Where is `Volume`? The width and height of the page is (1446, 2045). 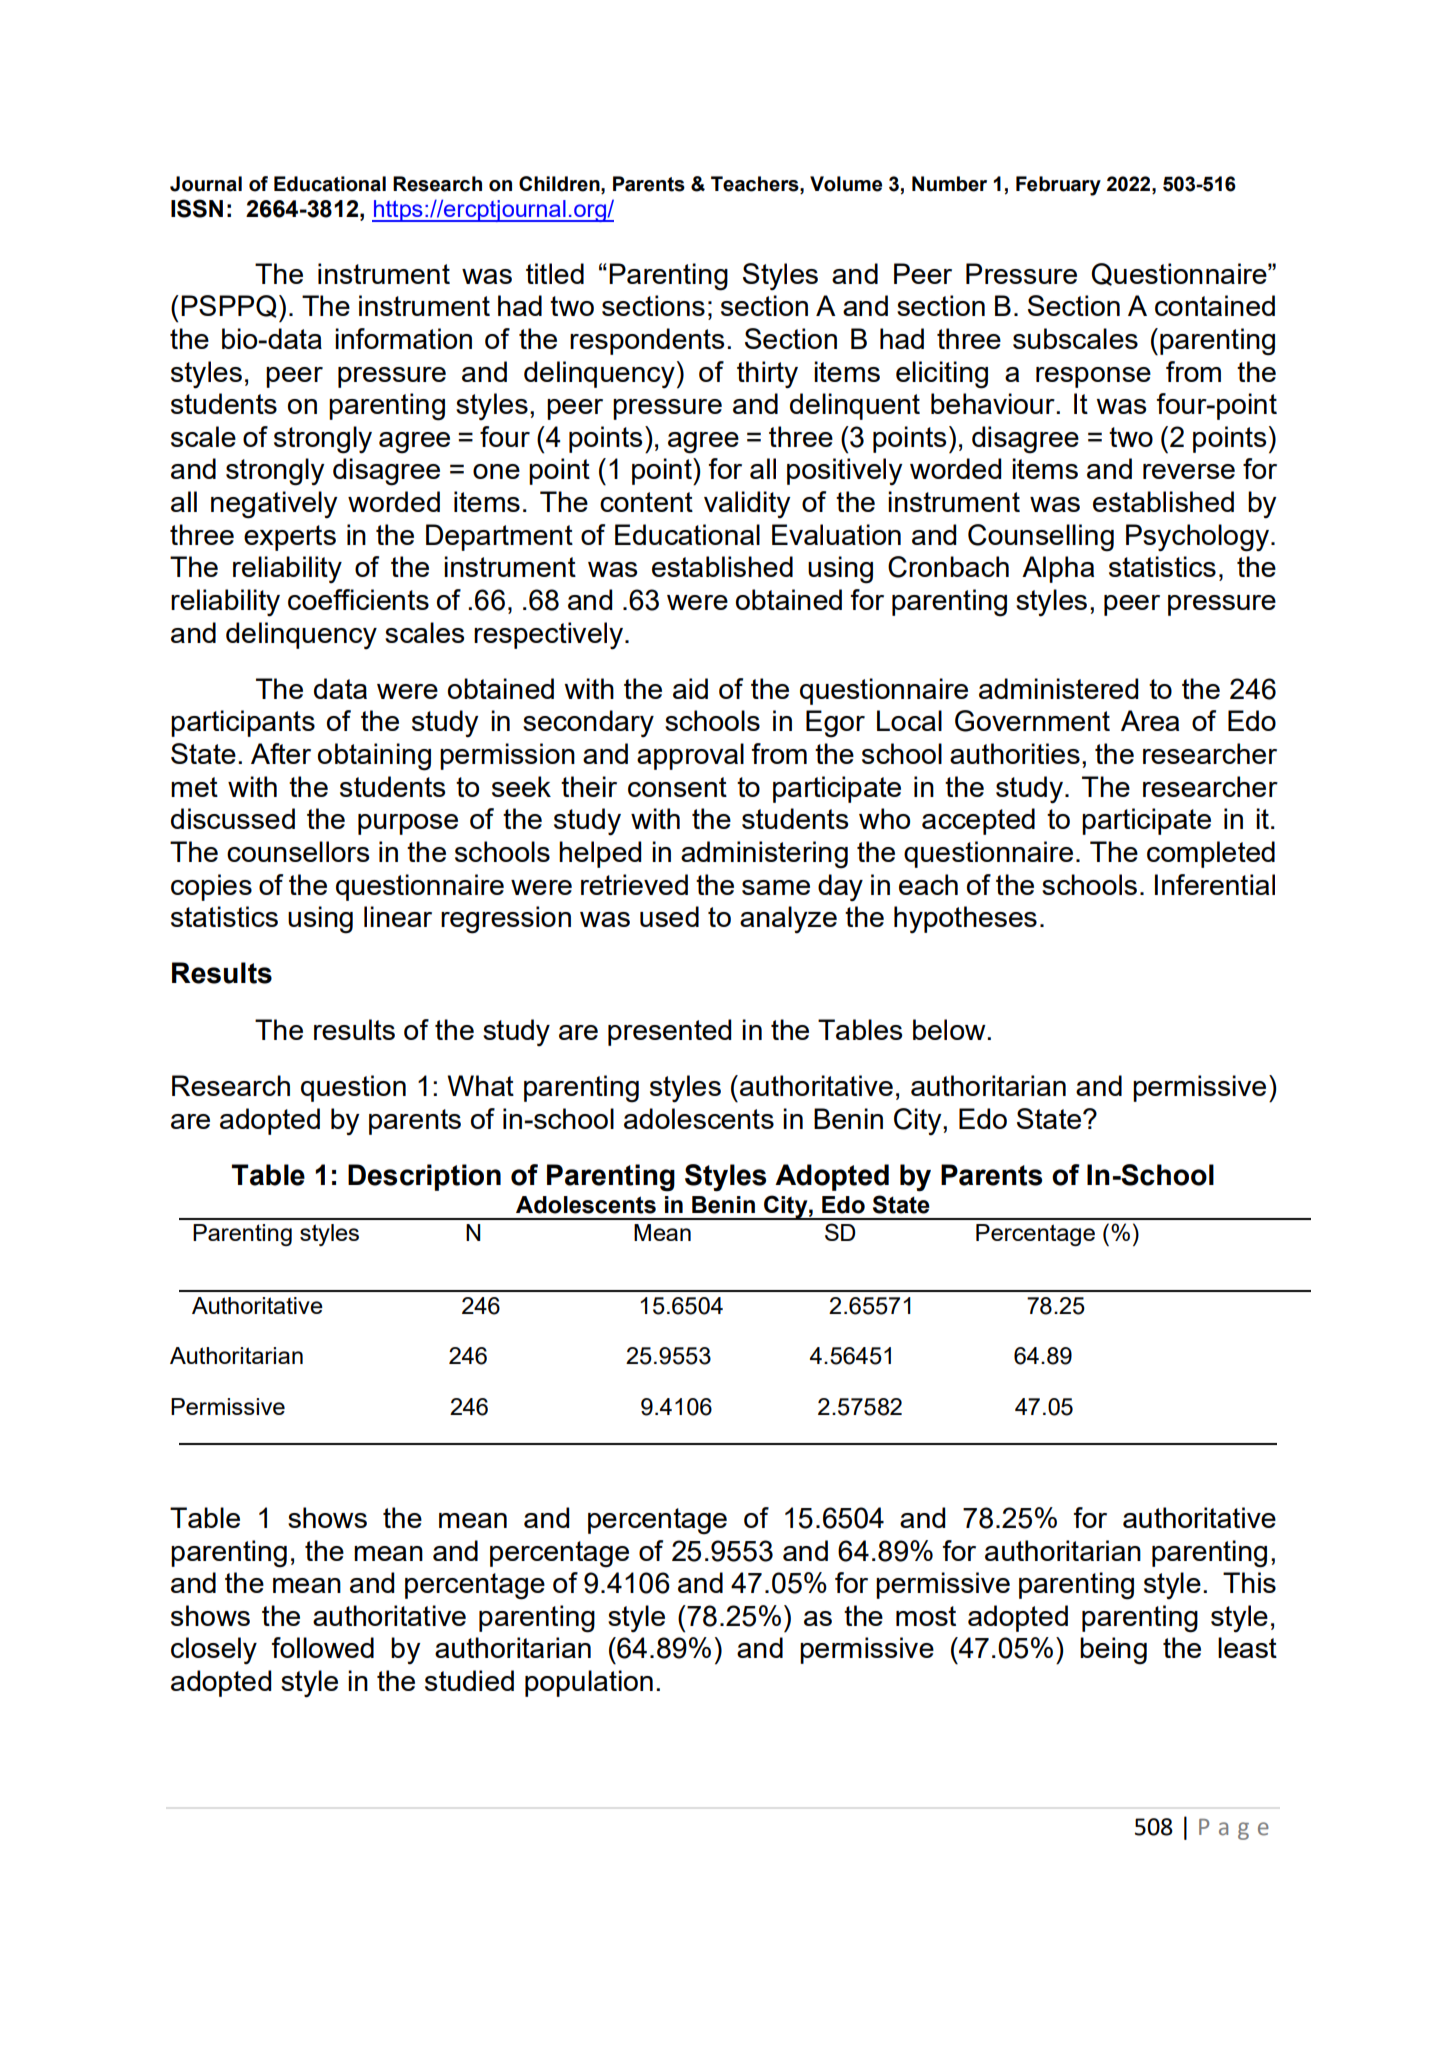 Volume is located at coordinates (846, 184).
